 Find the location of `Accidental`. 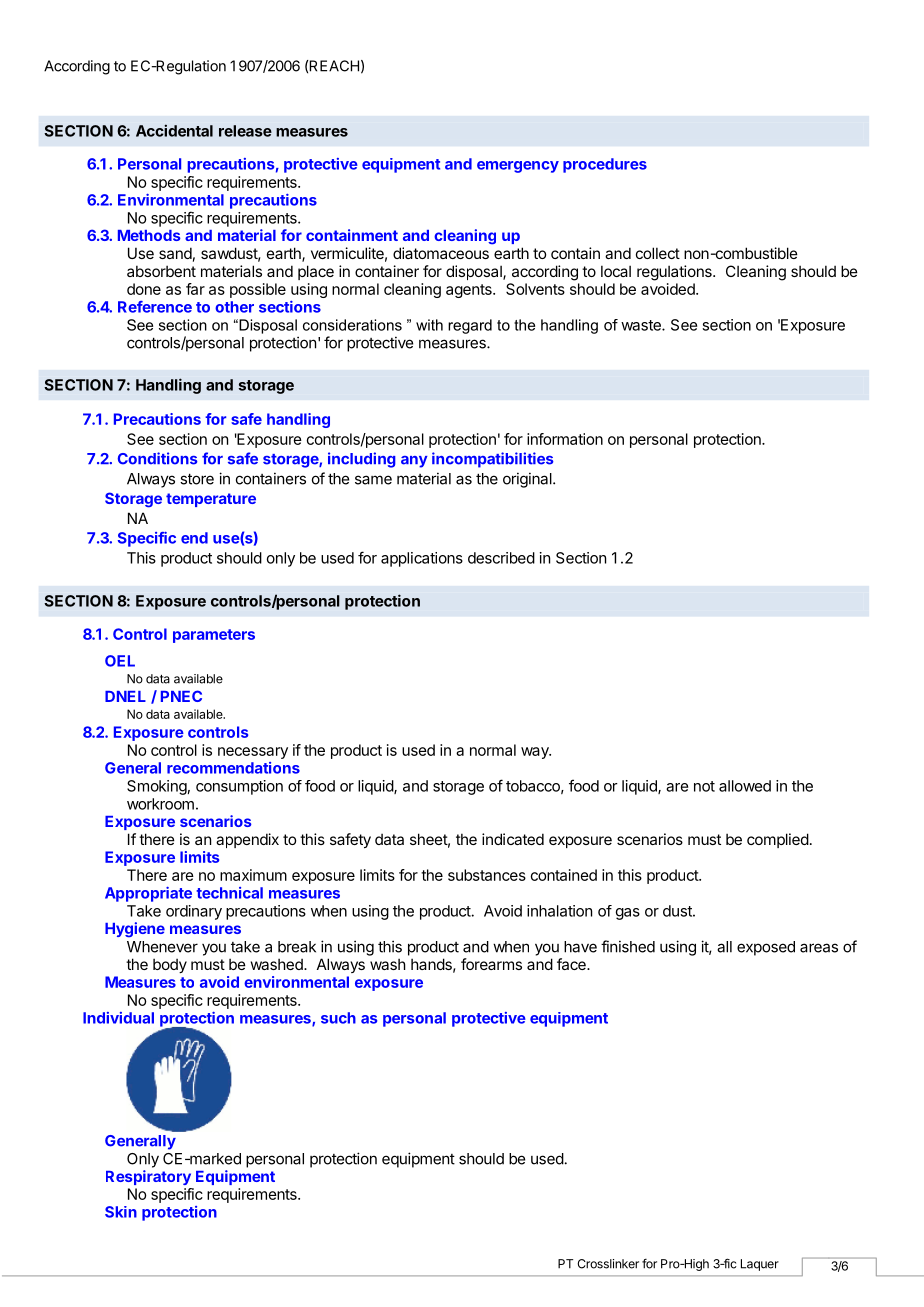

Accidental is located at coordinates (174, 130).
